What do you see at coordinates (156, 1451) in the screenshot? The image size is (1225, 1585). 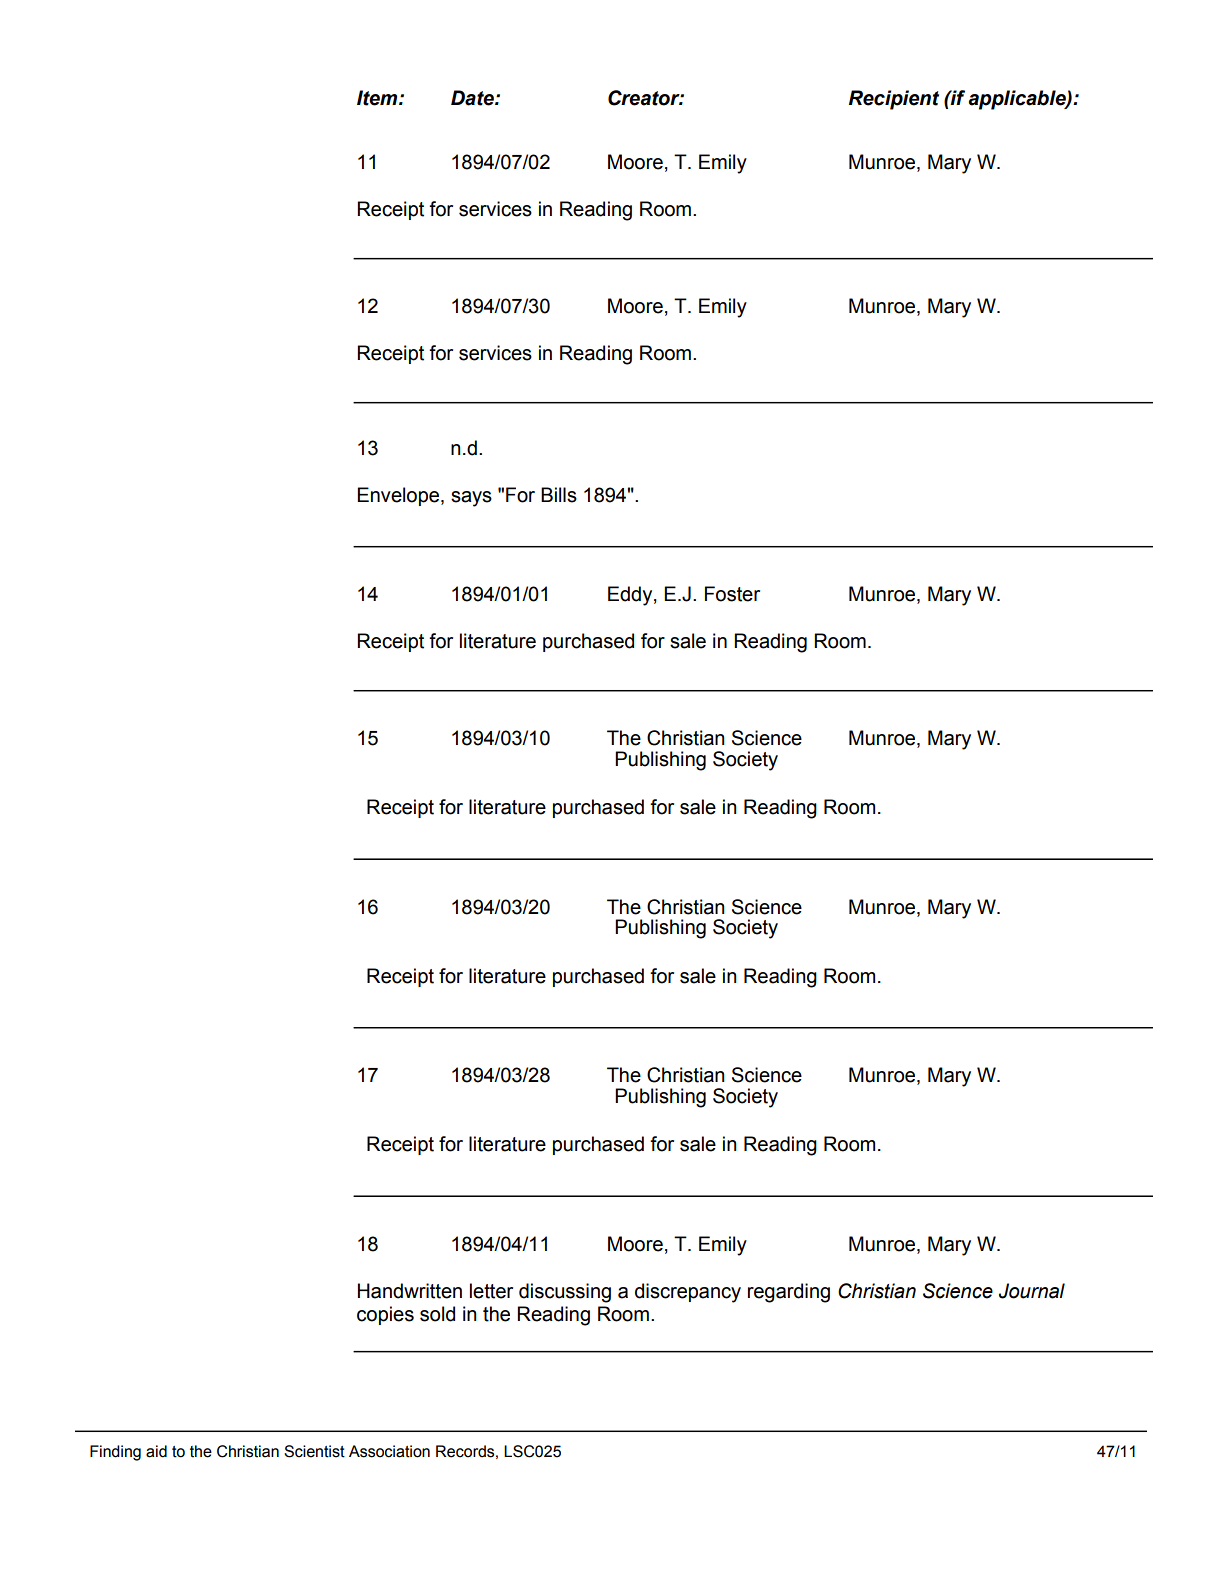 I see `aid` at bounding box center [156, 1451].
